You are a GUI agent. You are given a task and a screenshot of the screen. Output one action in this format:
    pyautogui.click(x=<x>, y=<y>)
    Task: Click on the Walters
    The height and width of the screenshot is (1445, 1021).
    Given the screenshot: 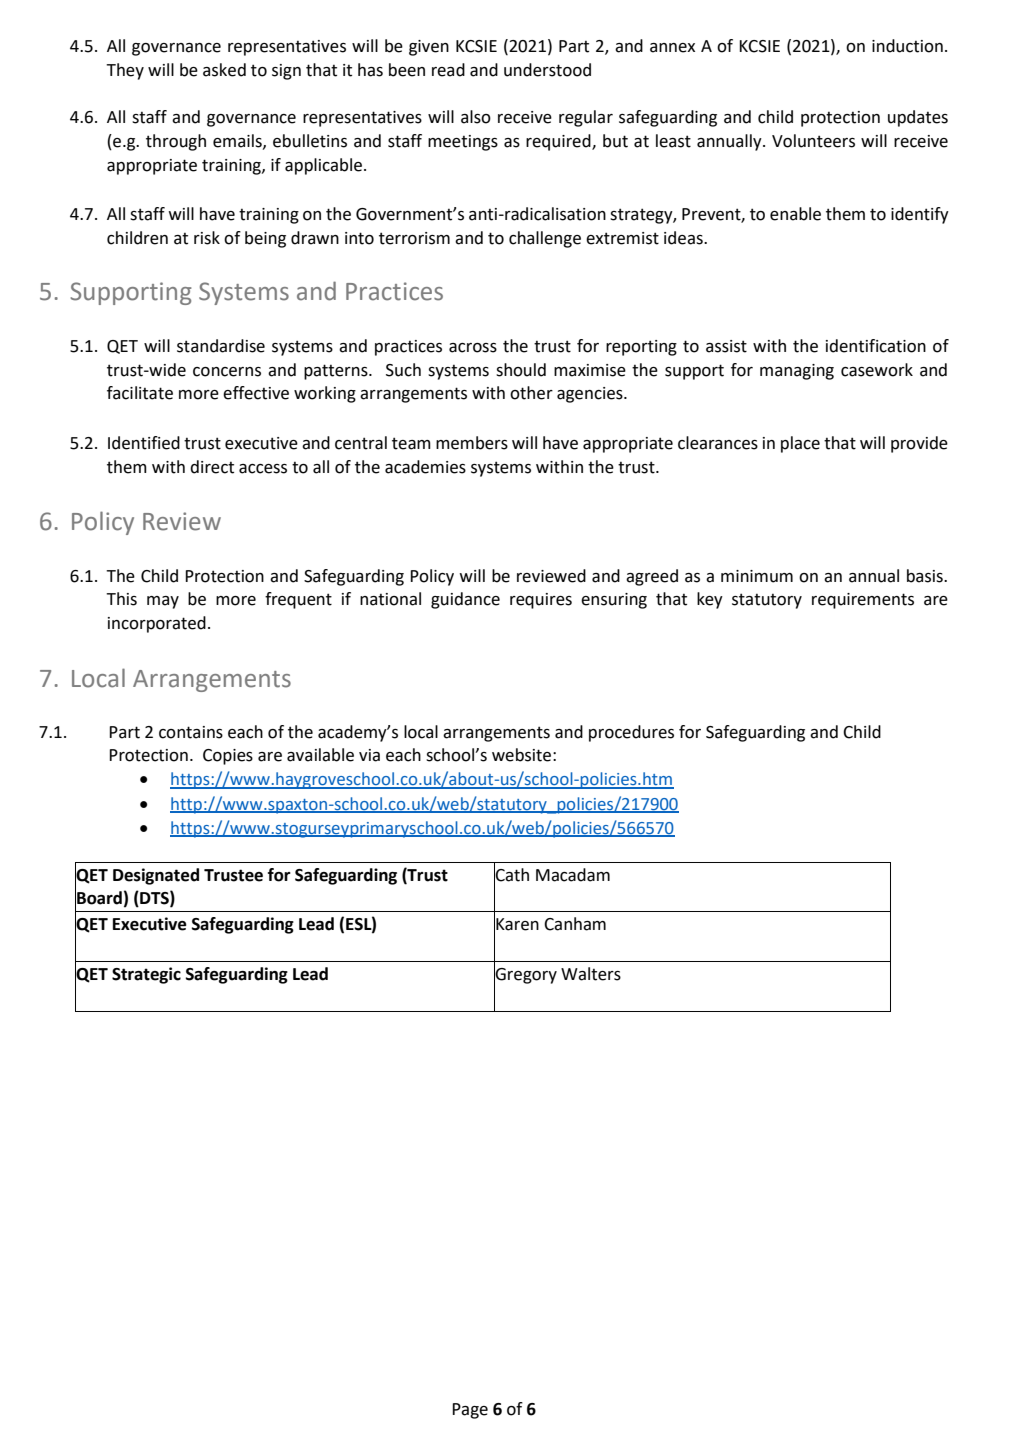 What is the action you would take?
    pyautogui.click(x=591, y=974)
